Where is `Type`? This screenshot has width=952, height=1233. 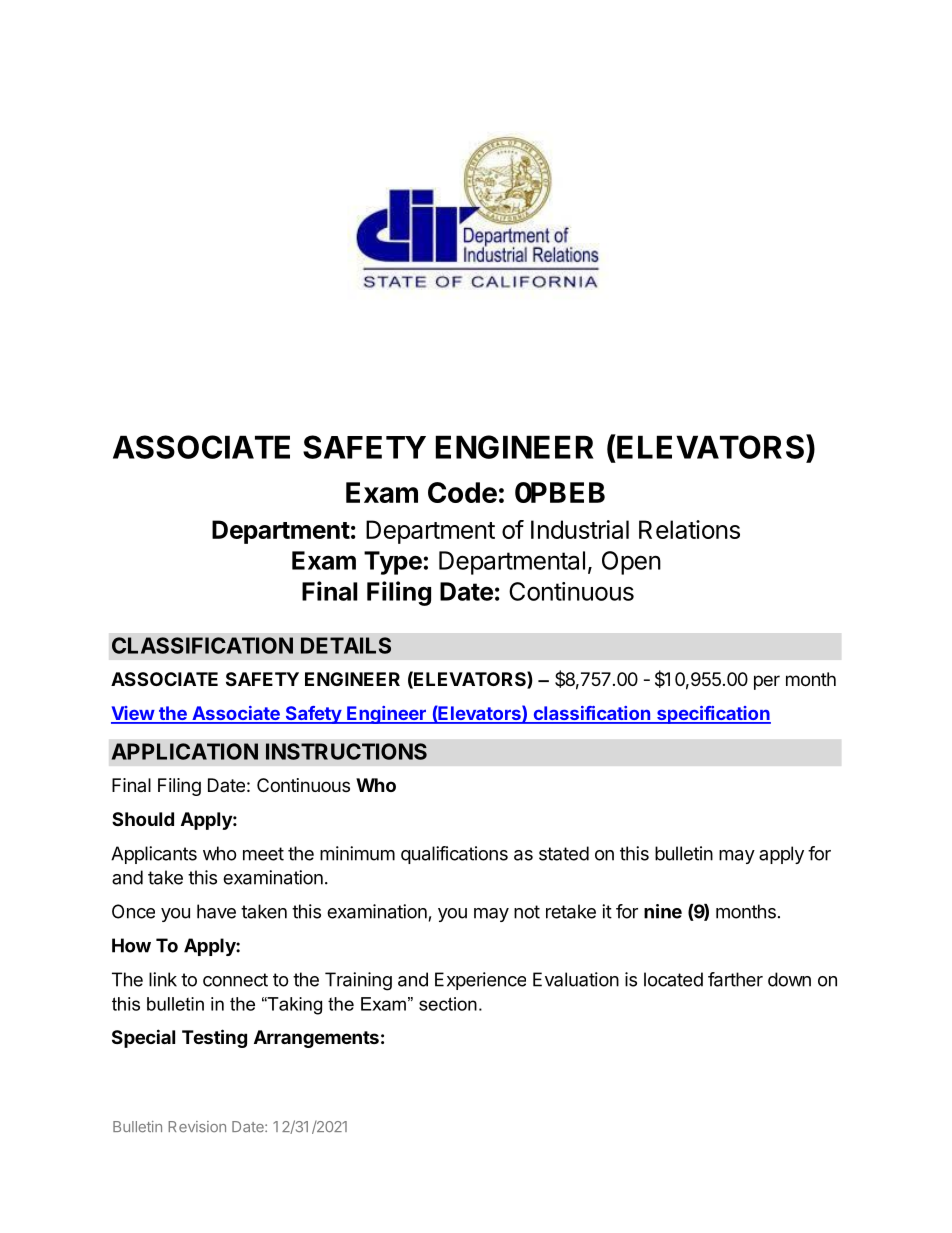 Type is located at coordinates (393, 563).
